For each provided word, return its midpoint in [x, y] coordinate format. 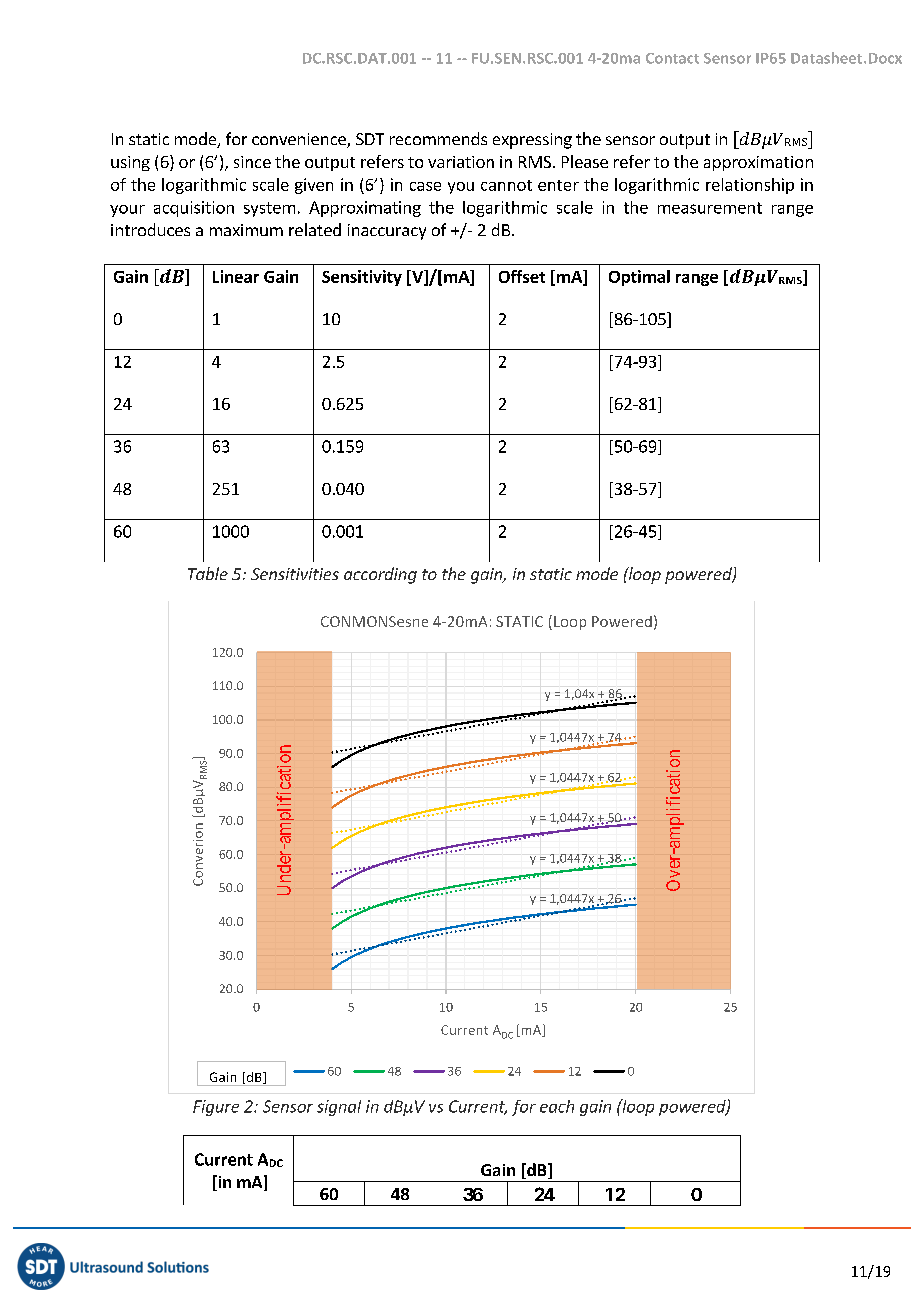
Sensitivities [295, 574]
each [557, 1106]
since [252, 162]
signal [339, 1108]
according [380, 575]
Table [208, 573]
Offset [522, 276]
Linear [236, 276]
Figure [216, 1108]
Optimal [639, 278]
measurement [710, 208]
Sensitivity [362, 278]
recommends [438, 138]
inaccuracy [387, 232]
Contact [672, 58]
